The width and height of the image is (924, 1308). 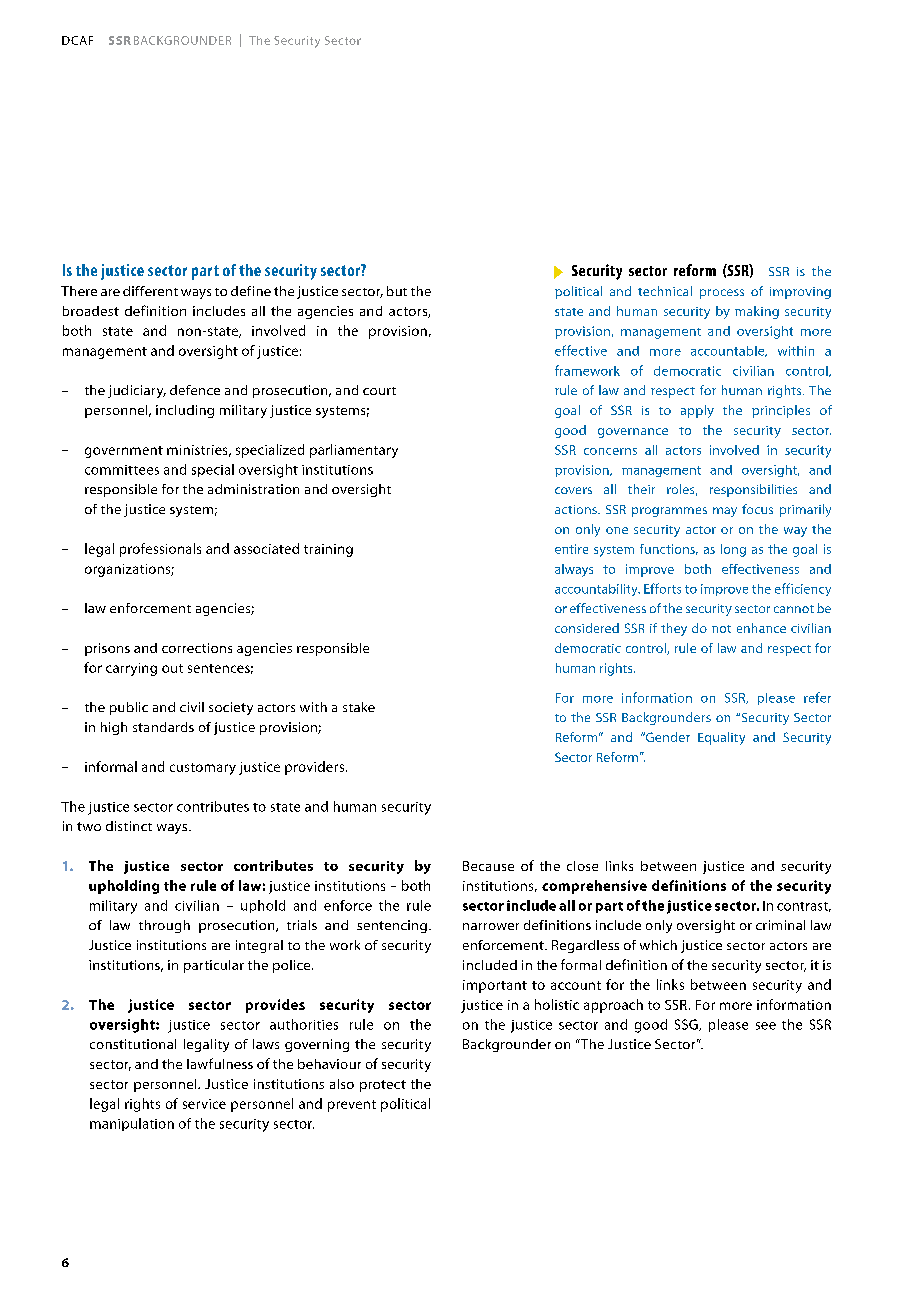 What do you see at coordinates (721, 738) in the image?
I see `Equality` at bounding box center [721, 738].
